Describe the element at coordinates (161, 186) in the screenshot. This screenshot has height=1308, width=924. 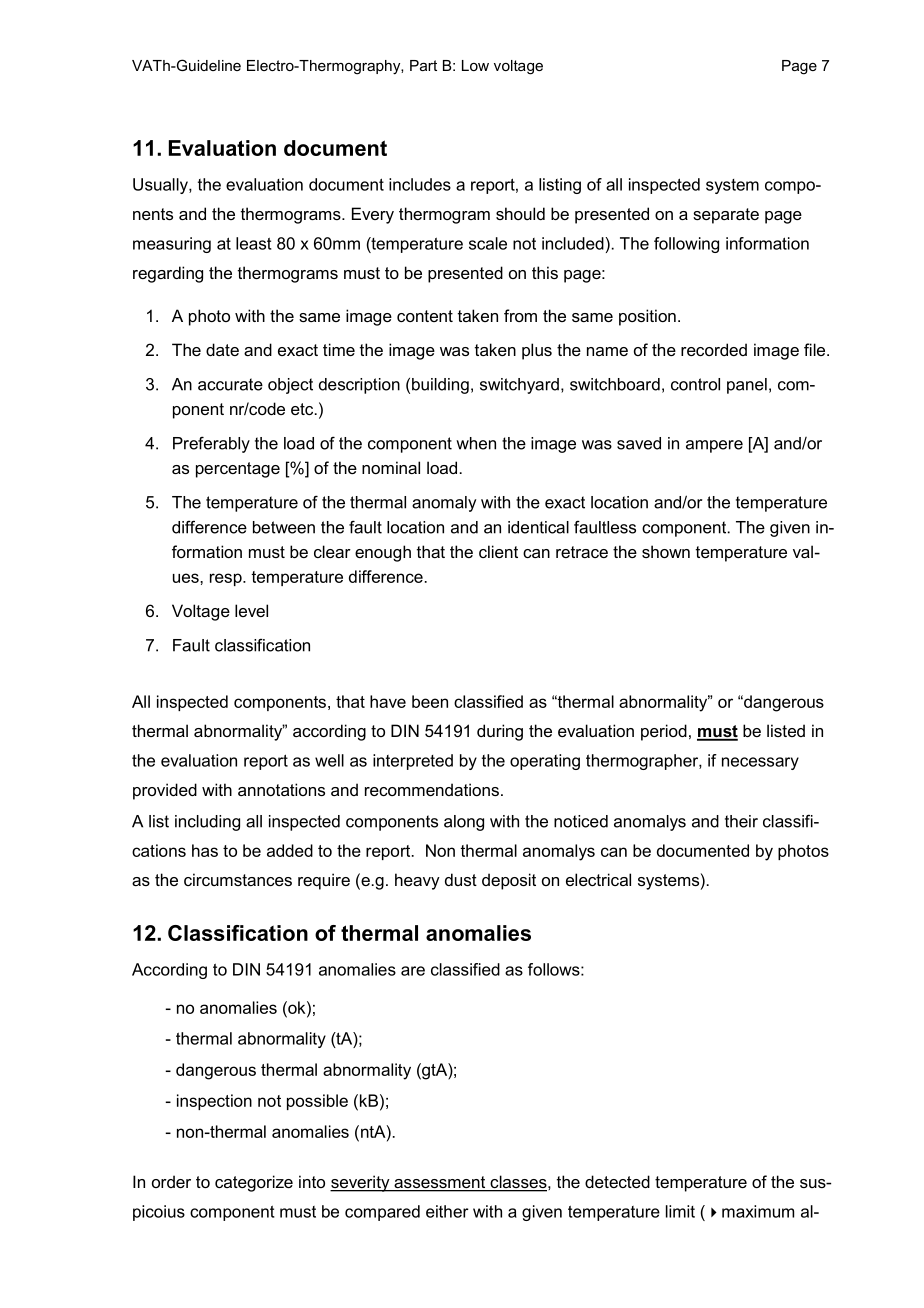
I see `Usually` at that location.
